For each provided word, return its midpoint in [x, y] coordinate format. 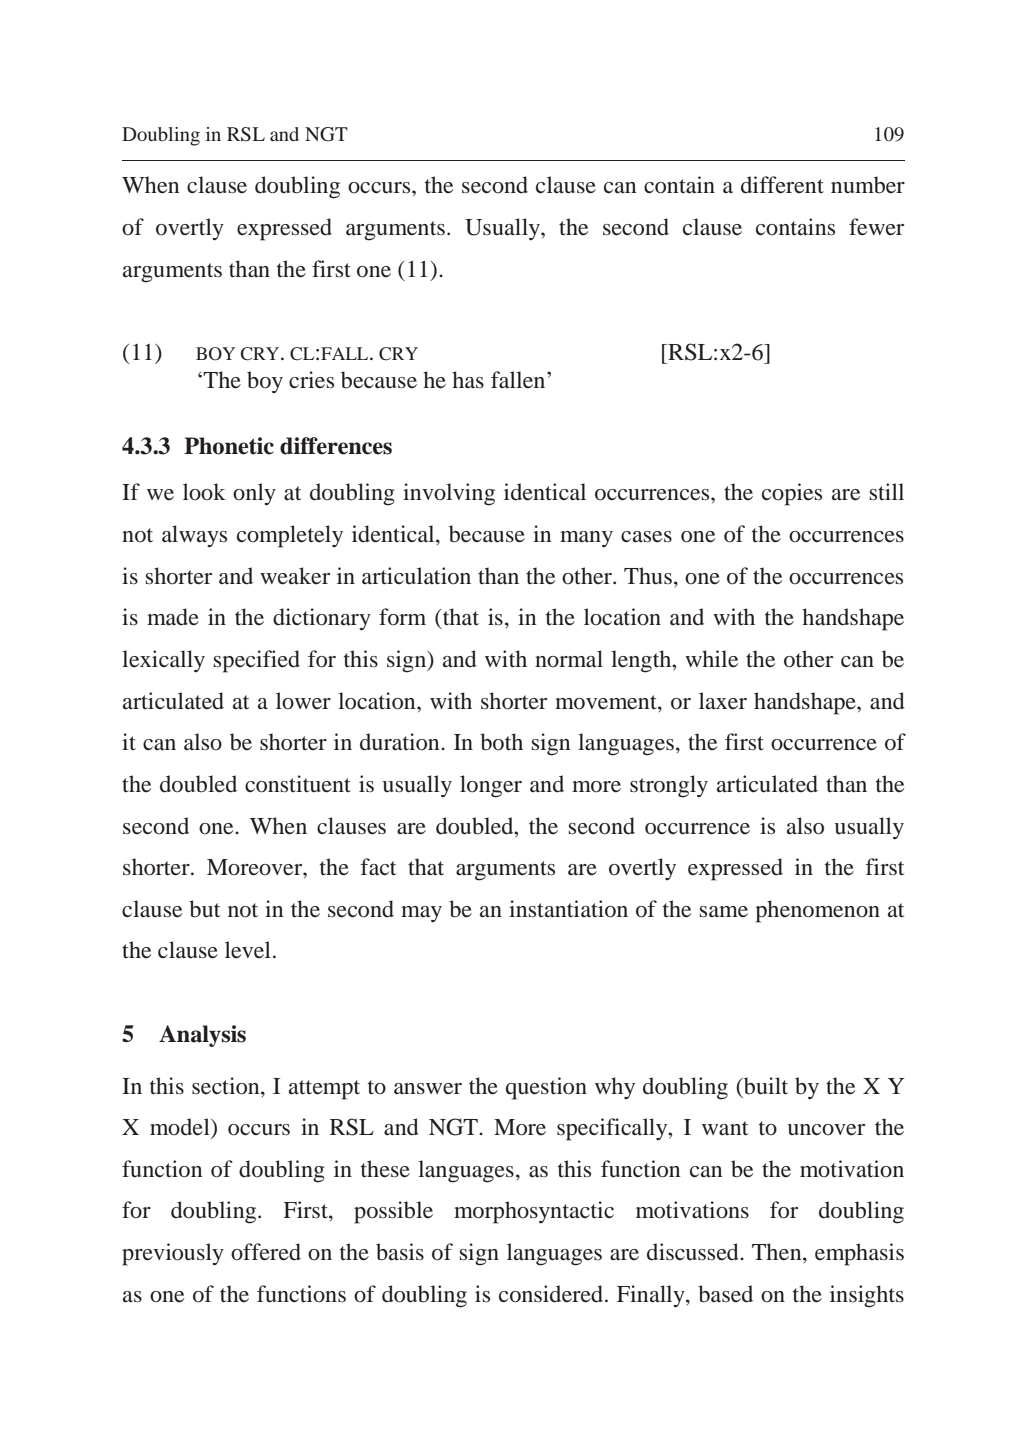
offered [266, 1252]
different [782, 185]
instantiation [568, 909]
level [248, 950]
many [586, 539]
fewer [876, 227]
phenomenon [817, 911]
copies [792, 494]
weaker [295, 576]
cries [311, 380]
